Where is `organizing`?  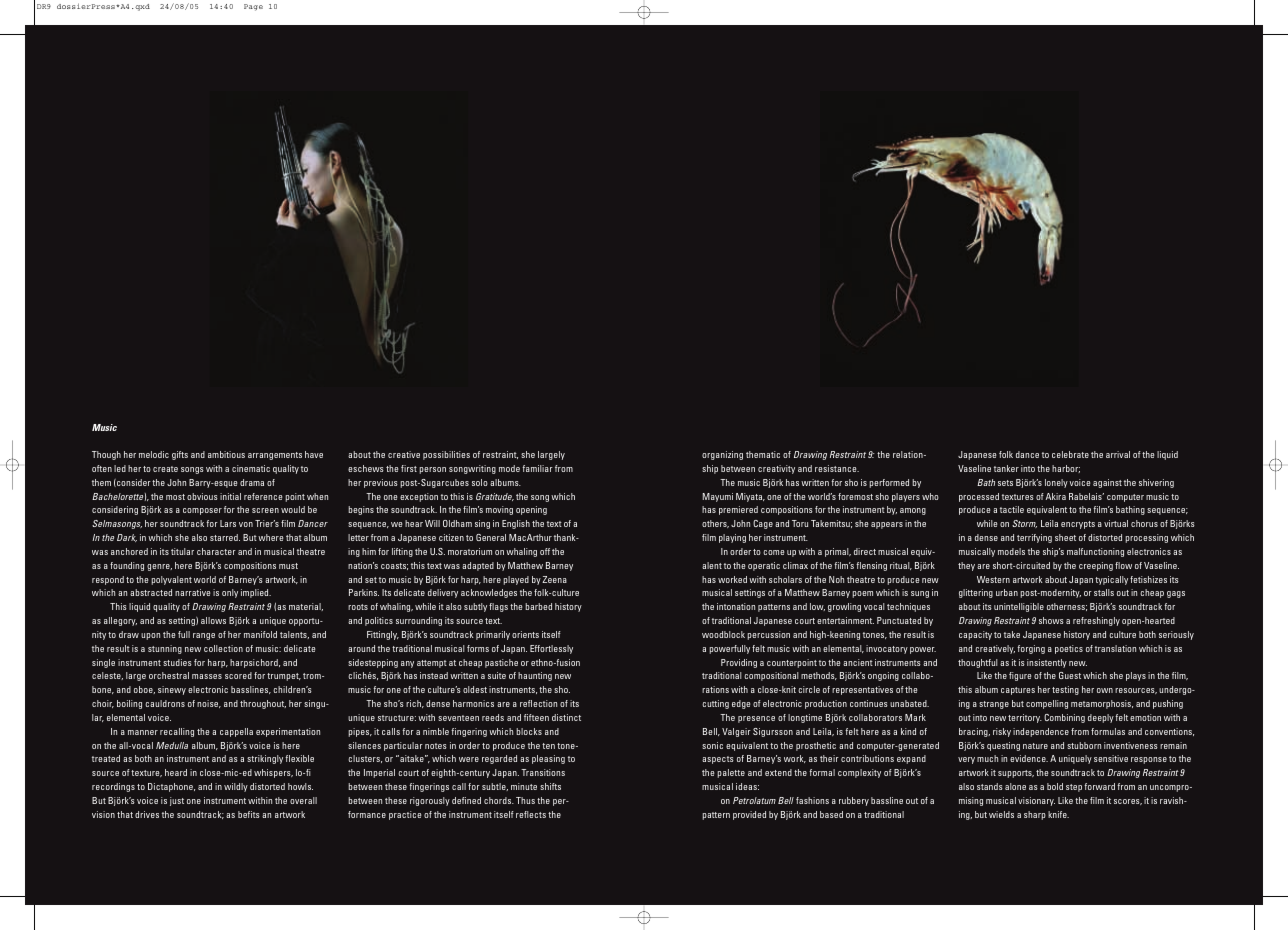
organizing is located at coordinates (722, 455).
